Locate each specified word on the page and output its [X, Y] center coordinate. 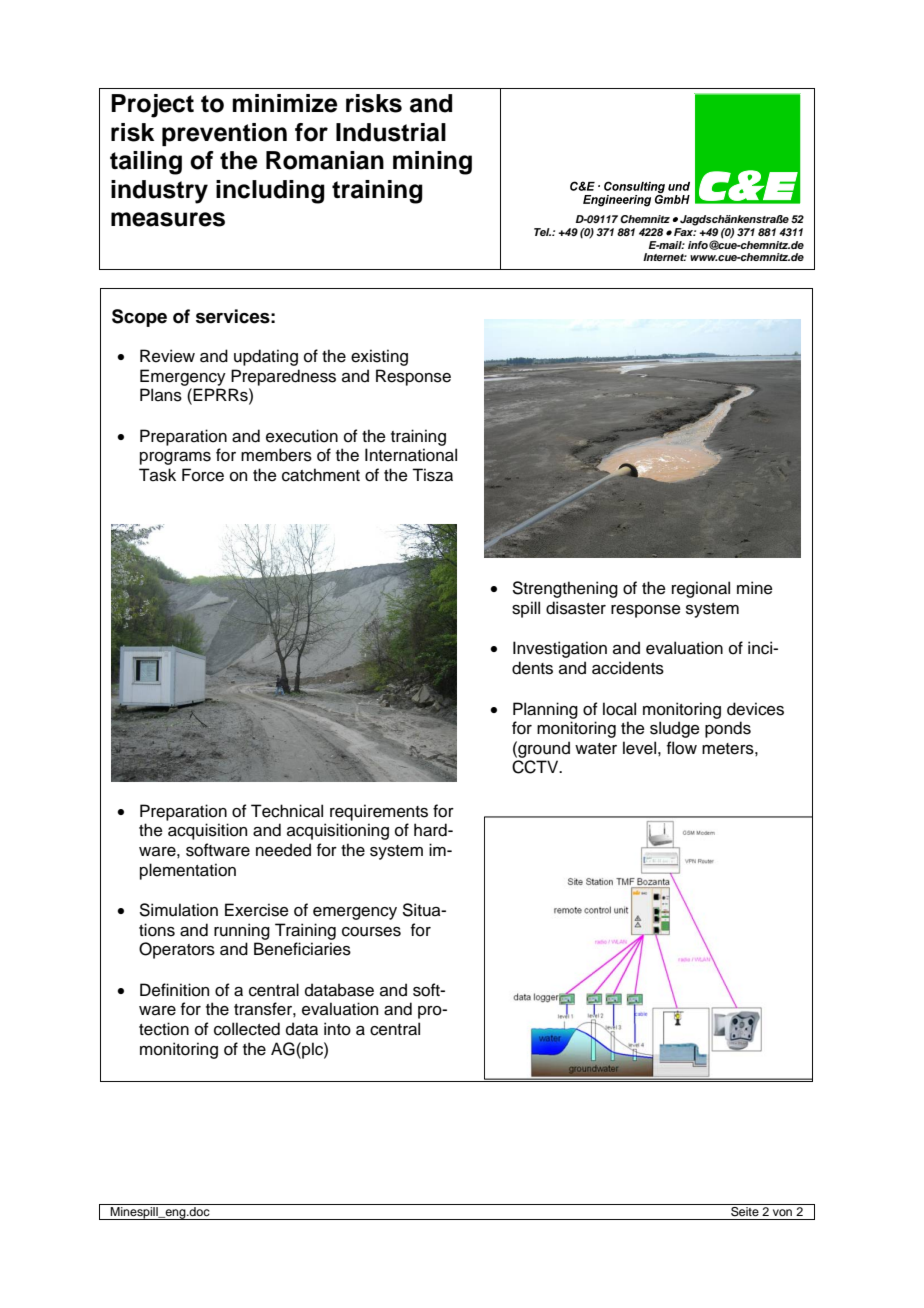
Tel [542, 232]
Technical [287, 811]
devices [755, 709]
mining [432, 163]
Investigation [560, 649]
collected [247, 1029]
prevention [224, 134]
